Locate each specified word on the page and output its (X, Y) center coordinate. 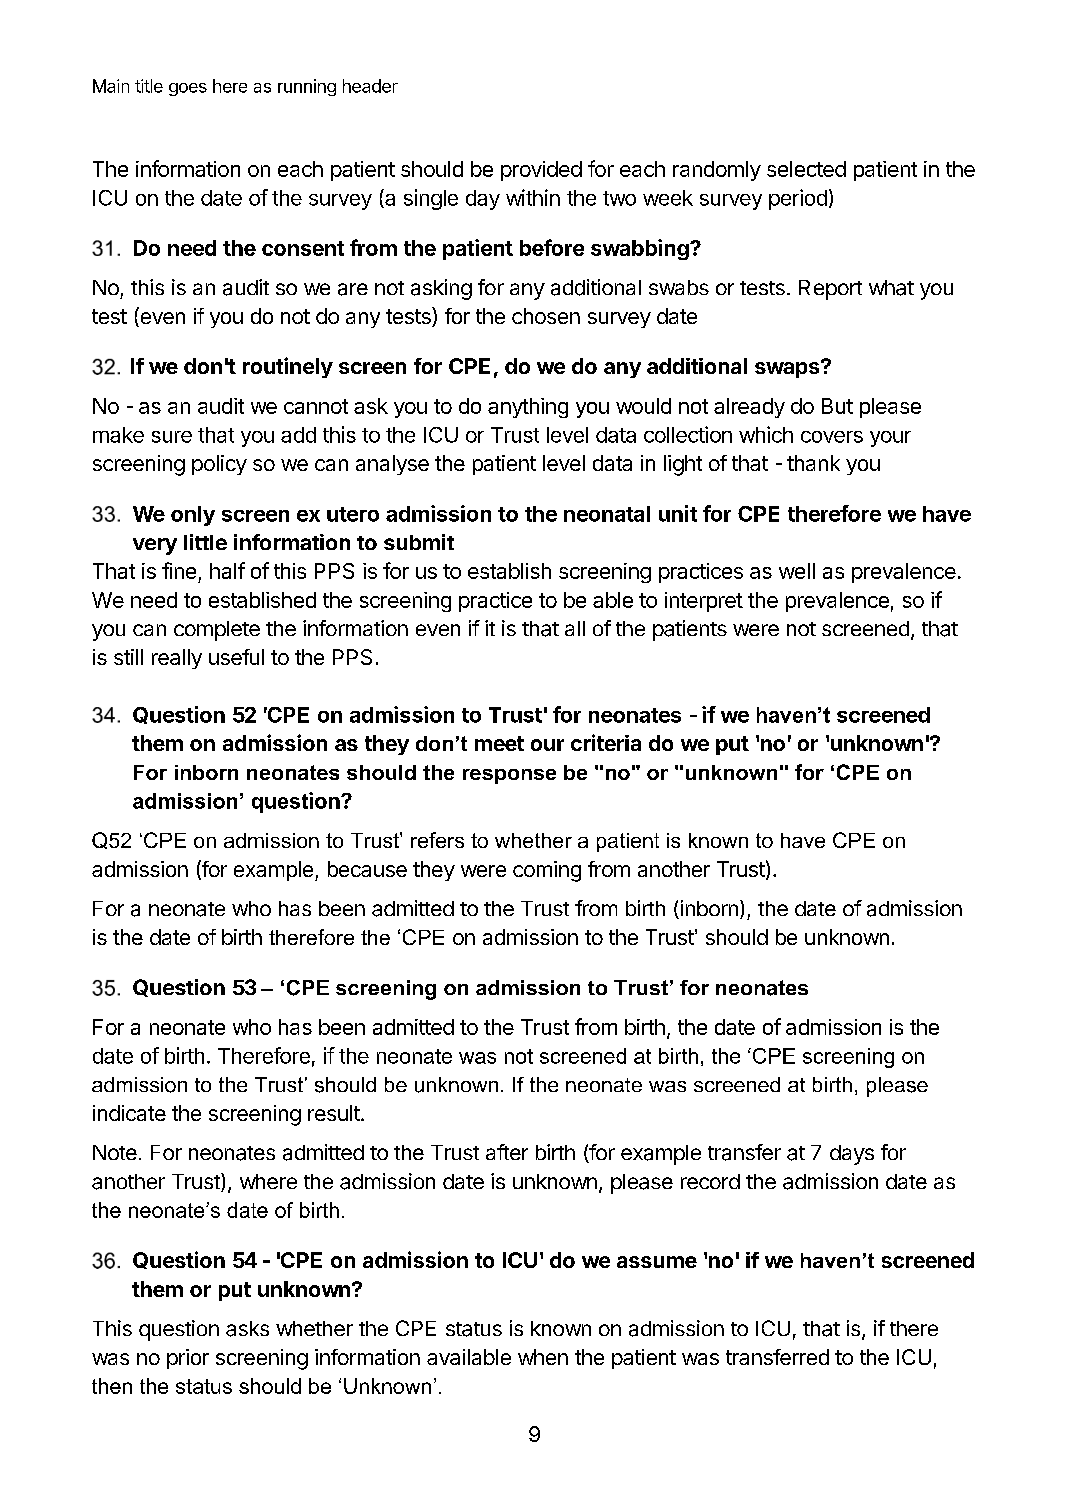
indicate (129, 1113)
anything (528, 408)
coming (547, 871)
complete (217, 631)
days (852, 1155)
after (507, 1152)
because (367, 869)
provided (541, 171)
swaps (788, 369)
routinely (288, 367)
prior (188, 1359)
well (797, 571)
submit (419, 542)
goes (188, 89)
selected (806, 169)
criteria (606, 742)
